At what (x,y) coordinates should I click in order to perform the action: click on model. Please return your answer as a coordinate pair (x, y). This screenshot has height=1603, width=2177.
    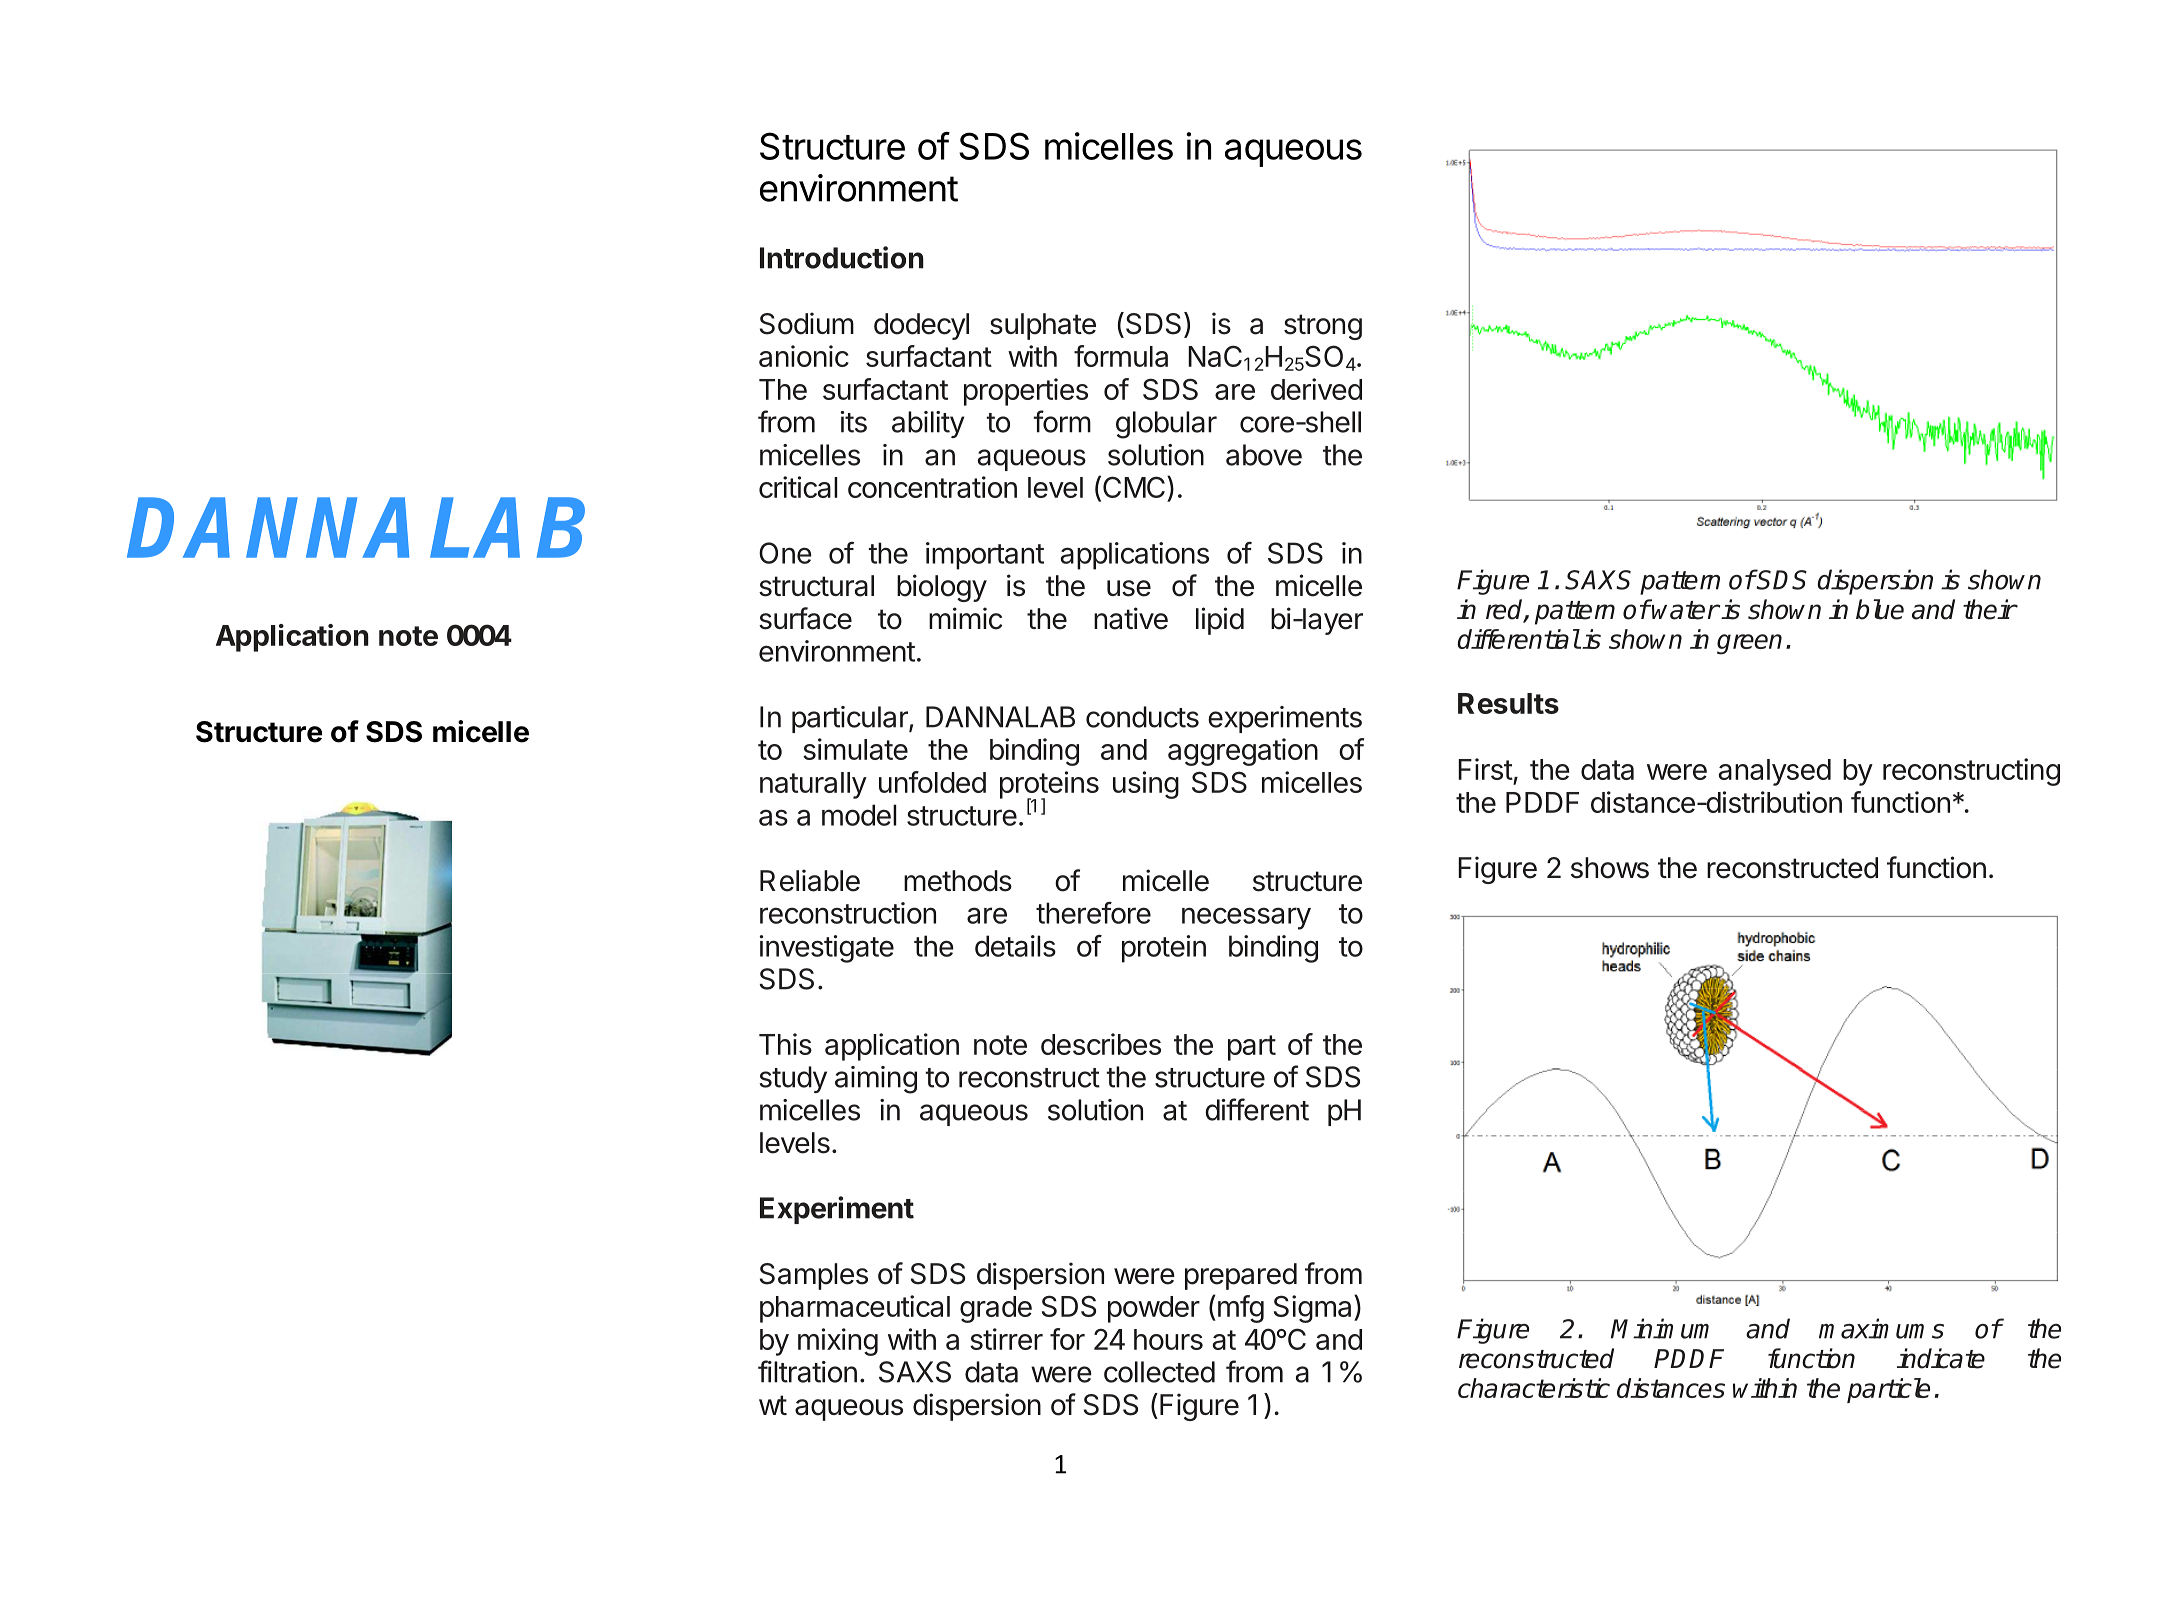
    Looking at the image, I should click on (859, 815).
